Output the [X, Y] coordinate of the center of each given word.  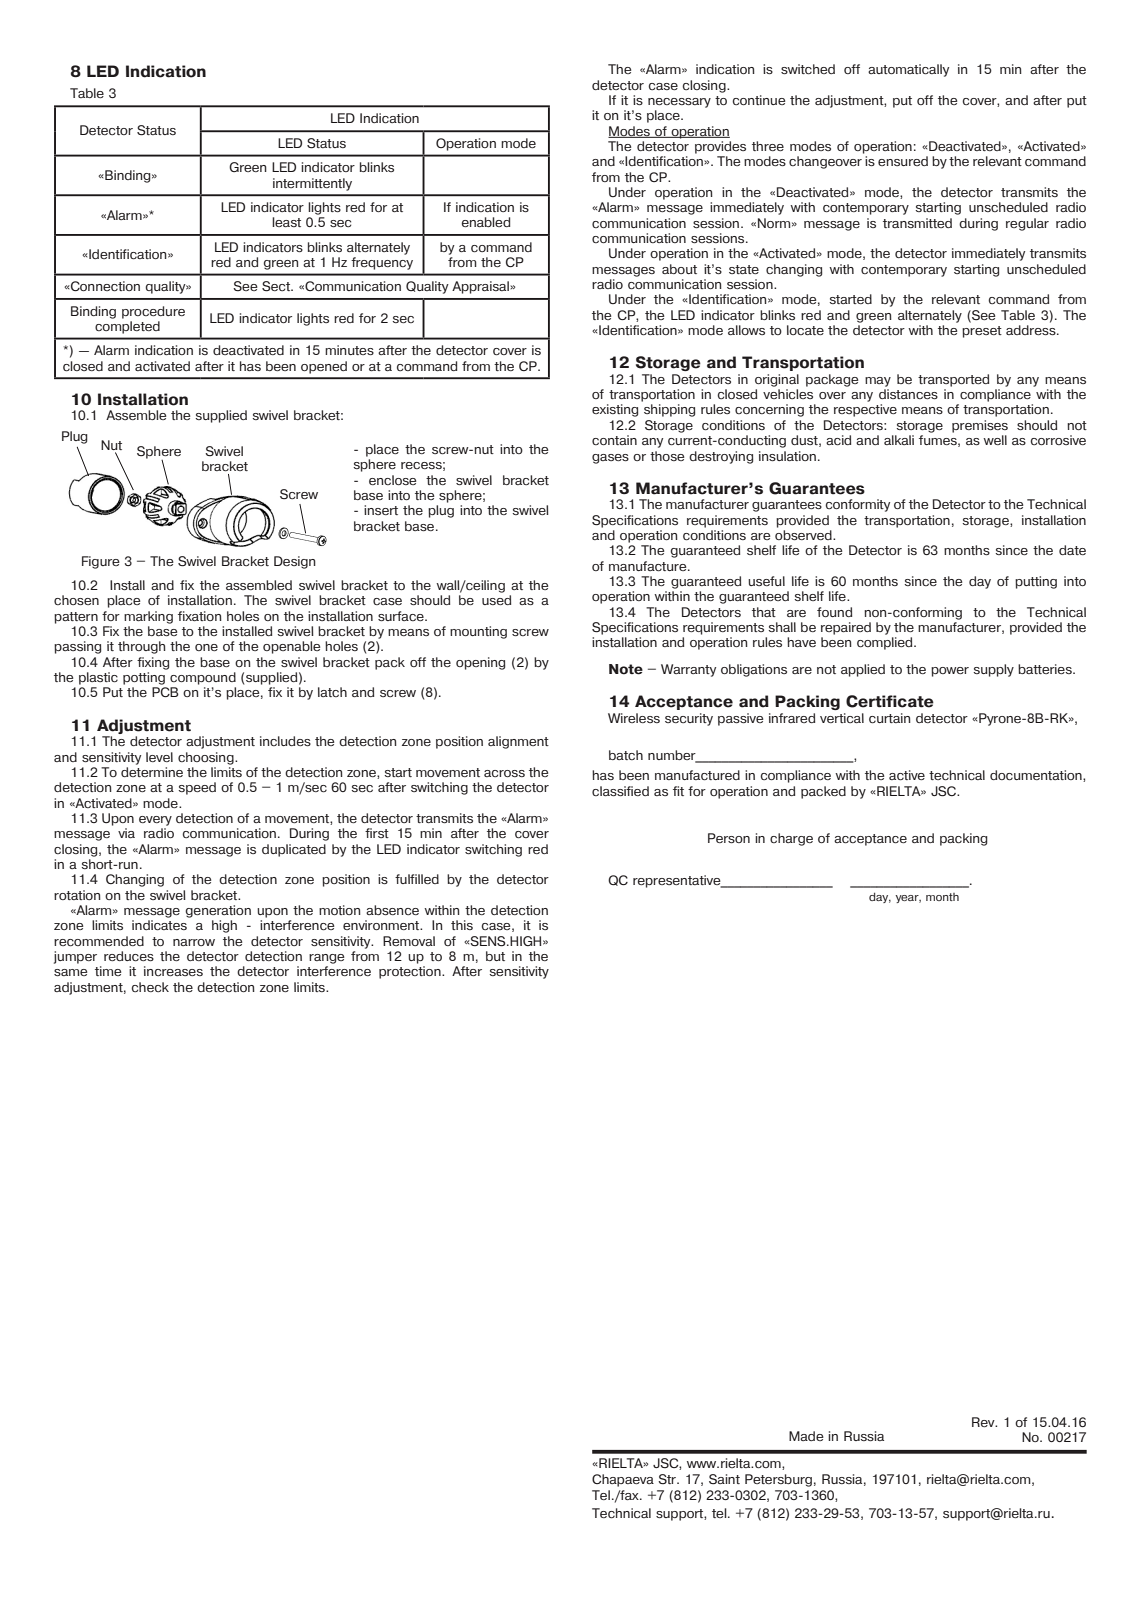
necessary [679, 103]
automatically [908, 70]
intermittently [312, 184]
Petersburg [778, 1480]
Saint [724, 1479]
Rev [984, 1422]
